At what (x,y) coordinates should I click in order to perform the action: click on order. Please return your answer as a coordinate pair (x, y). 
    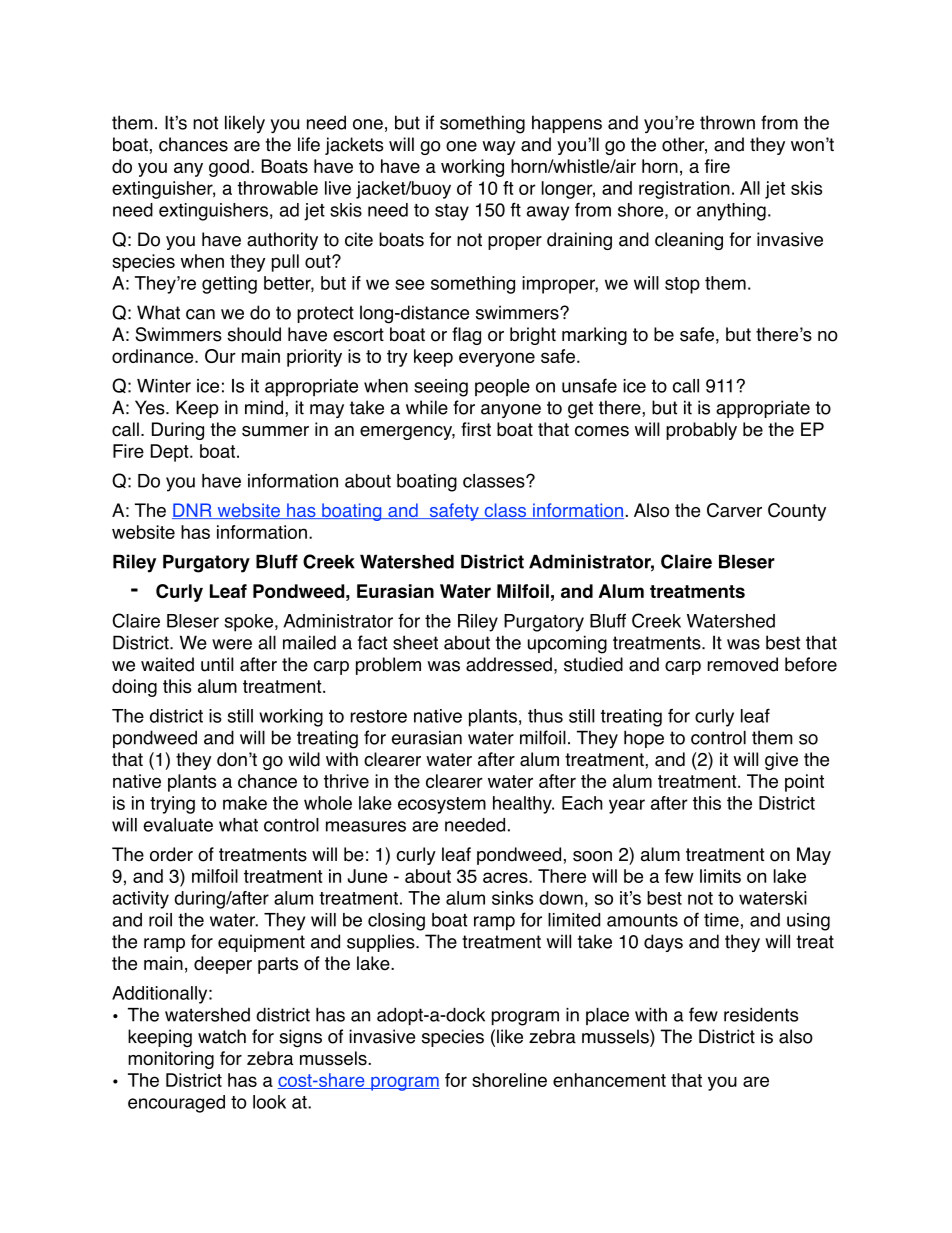
    Looking at the image, I should click on (171, 854).
